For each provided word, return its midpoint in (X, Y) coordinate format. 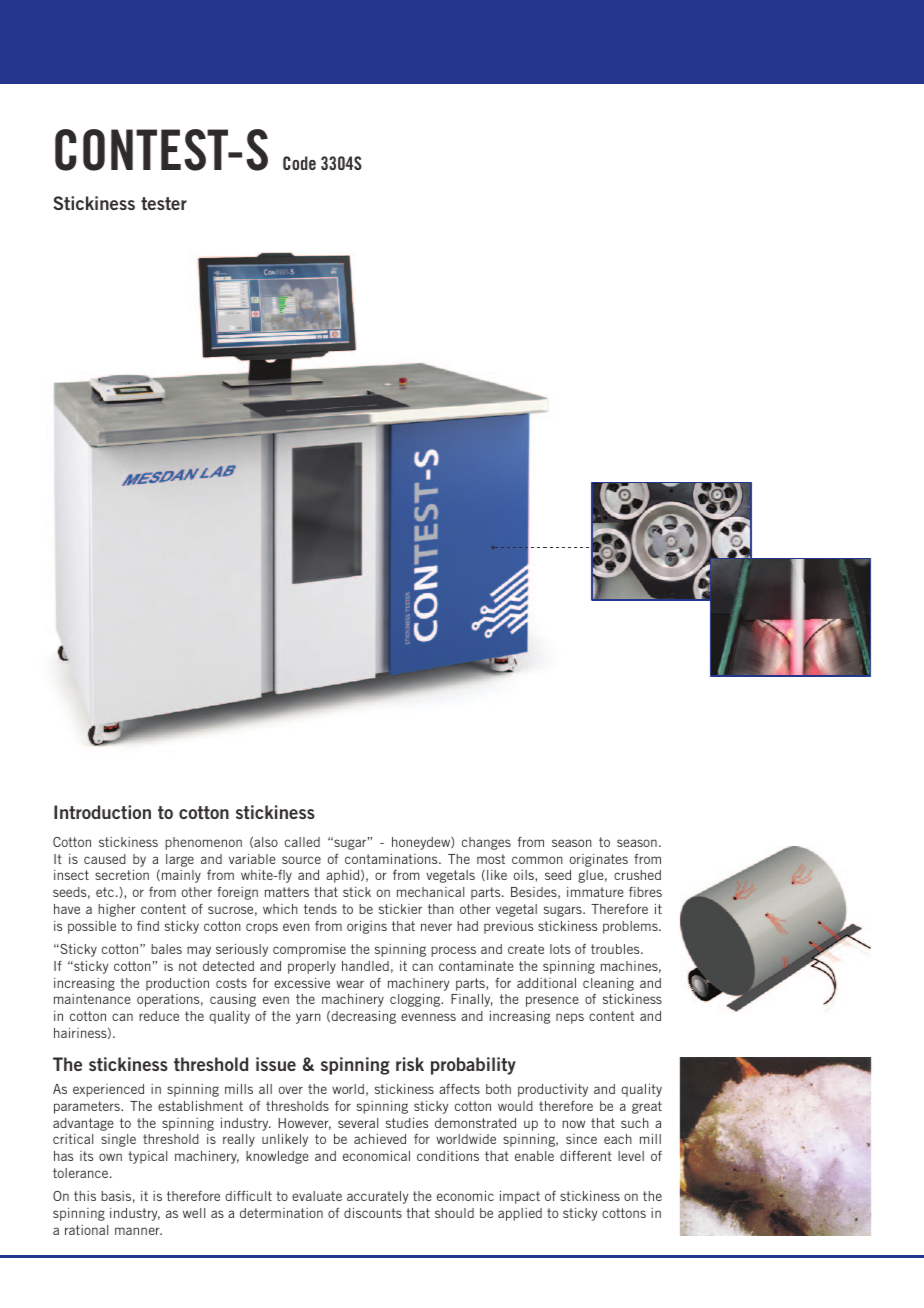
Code (299, 163)
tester (164, 203)
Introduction (102, 812)
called (302, 842)
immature (595, 892)
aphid (344, 876)
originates (599, 860)
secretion (122, 875)
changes (486, 843)
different (586, 1156)
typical (147, 1157)
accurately (377, 1197)
